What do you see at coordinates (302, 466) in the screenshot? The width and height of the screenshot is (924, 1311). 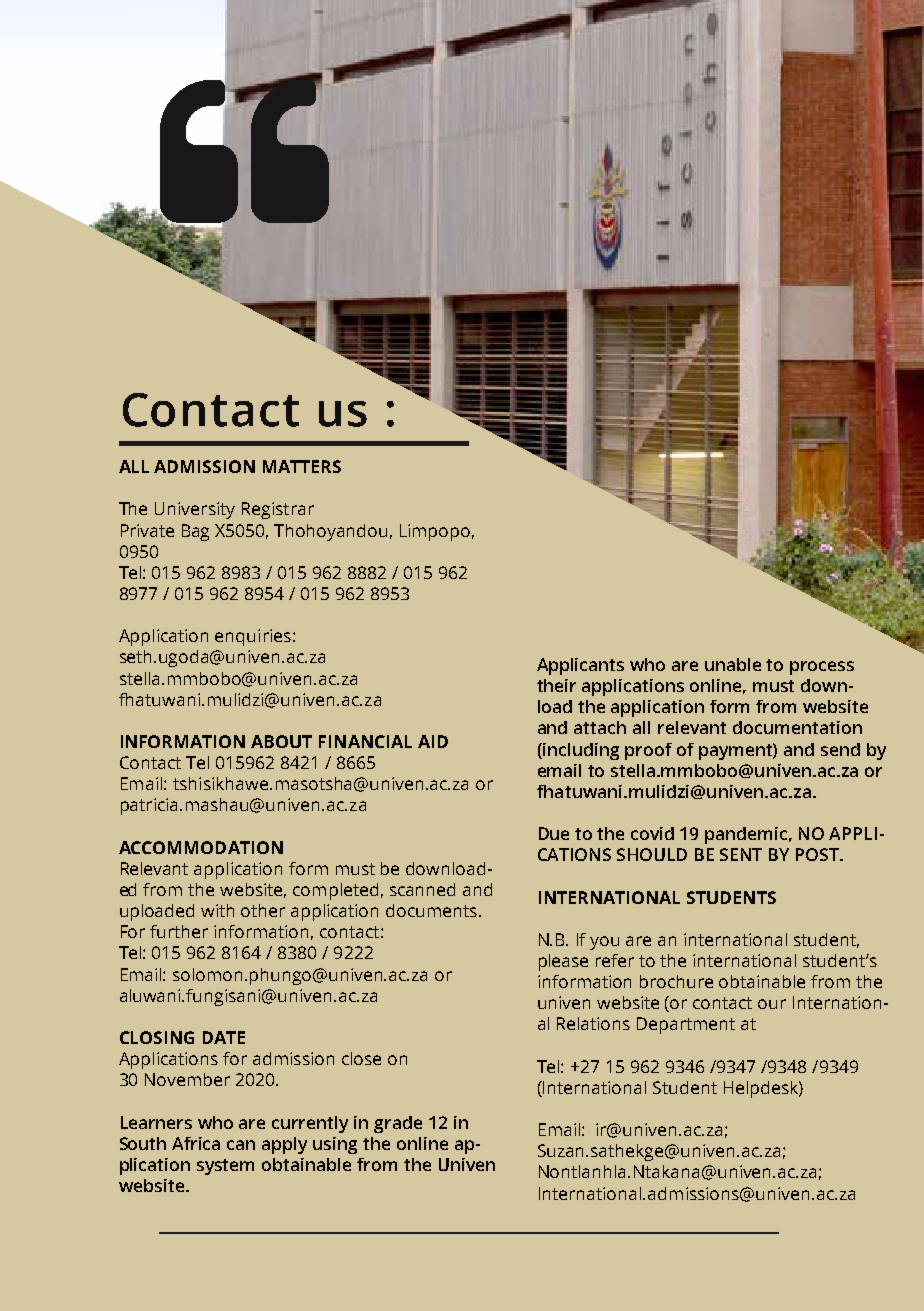 I see `MATTERS` at bounding box center [302, 466].
